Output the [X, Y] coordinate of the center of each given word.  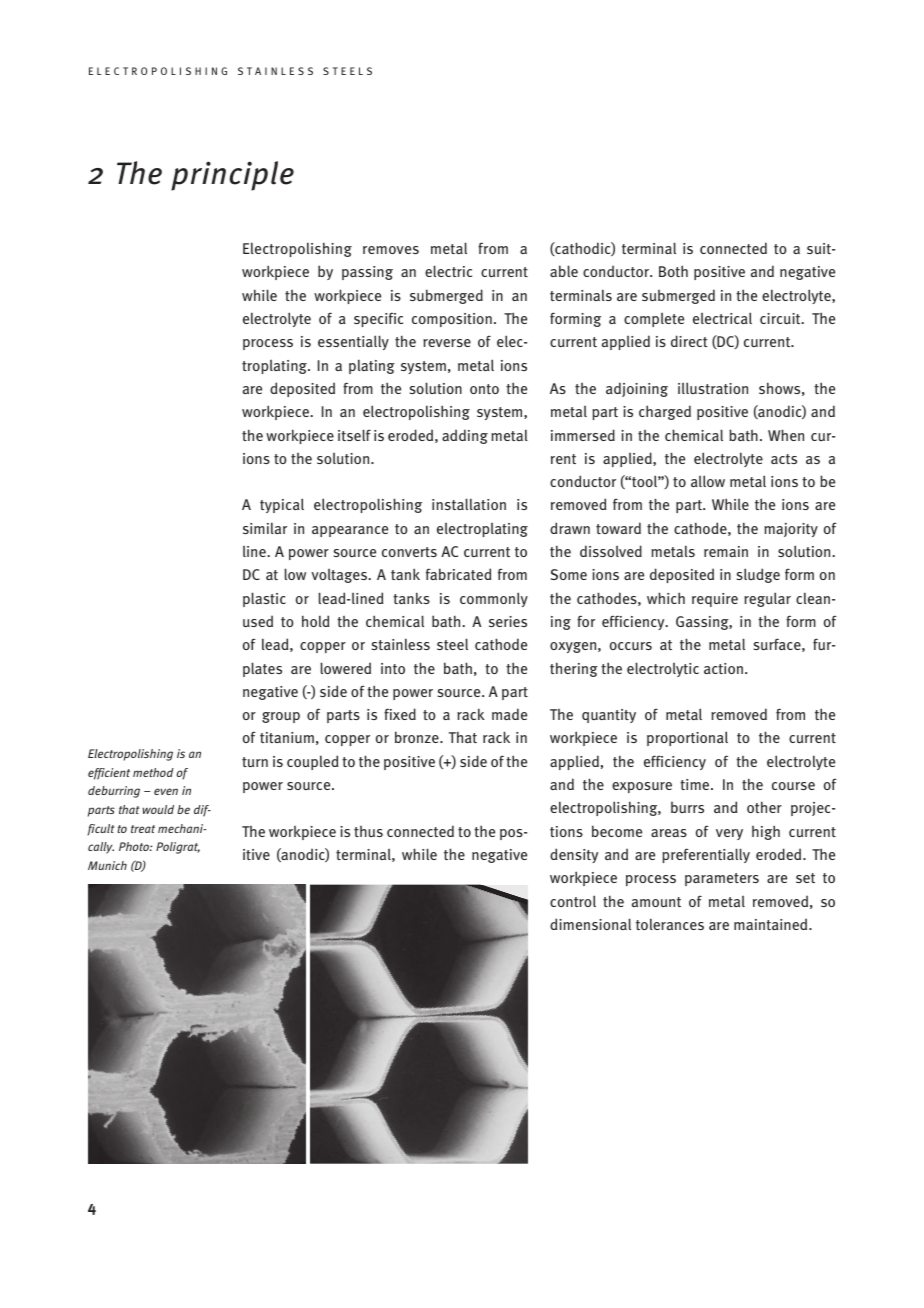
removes [391, 250]
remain [726, 551]
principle [232, 176]
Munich [107, 865]
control [573, 901]
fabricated [458, 574]
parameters [722, 879]
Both [673, 271]
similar [265, 528]
